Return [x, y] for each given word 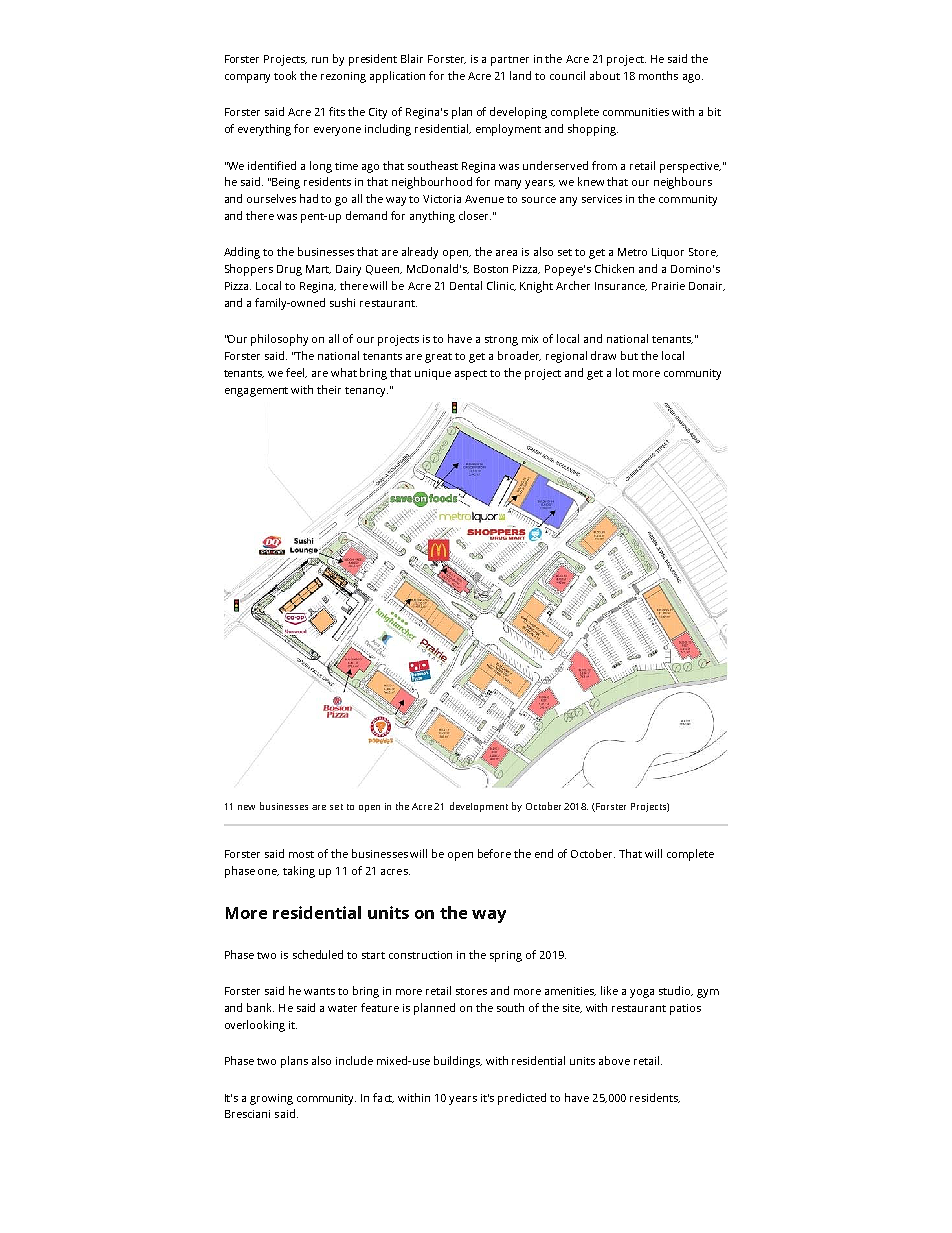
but [629, 355]
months [658, 75]
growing [271, 1099]
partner [510, 61]
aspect [471, 375]
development [479, 807]
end [544, 853]
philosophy [279, 340]
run [320, 60]
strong [501, 341]
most [301, 854]
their [329, 389]
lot [622, 372]
